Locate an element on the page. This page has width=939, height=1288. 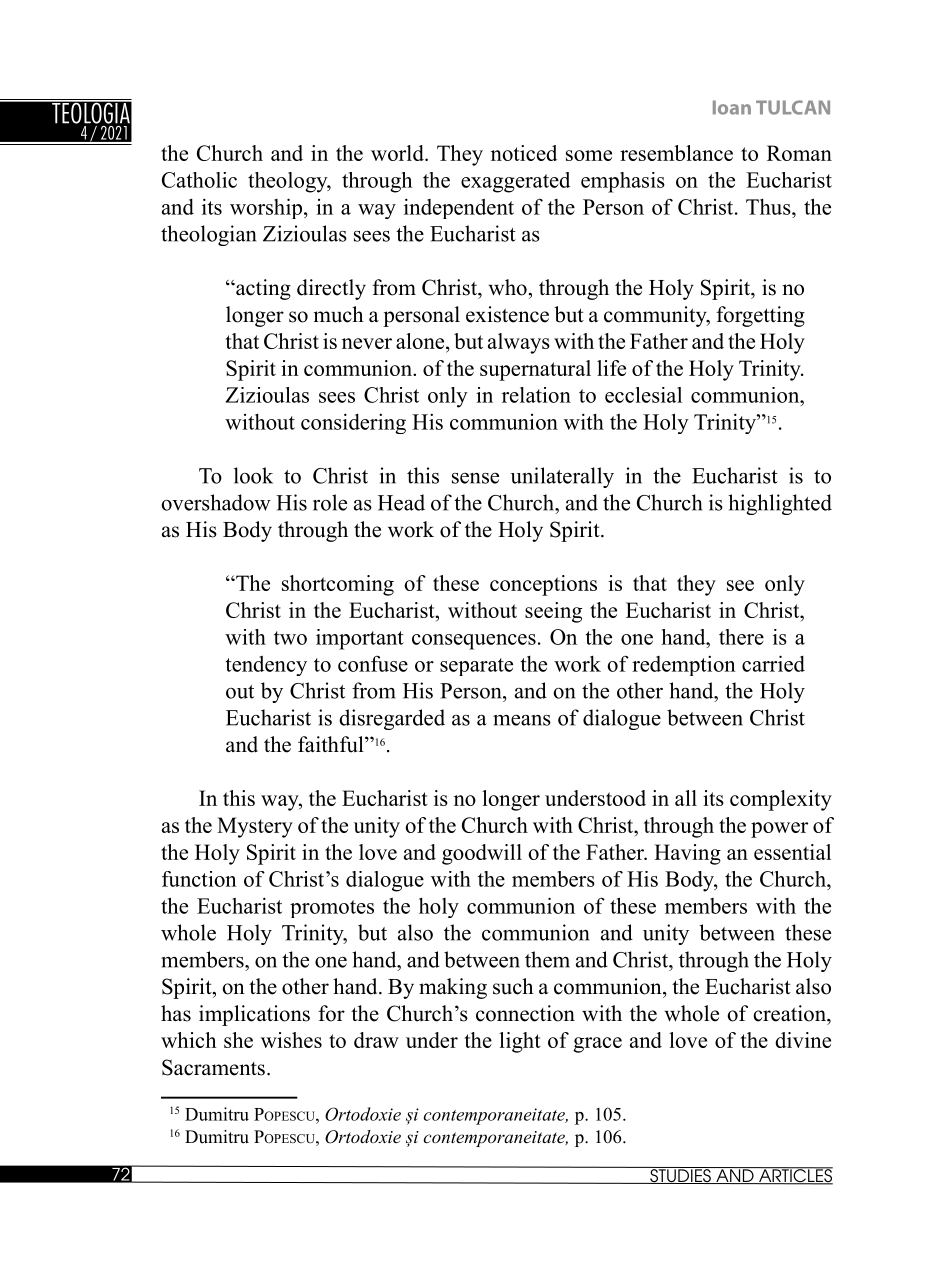
tendency is located at coordinates (266, 665).
